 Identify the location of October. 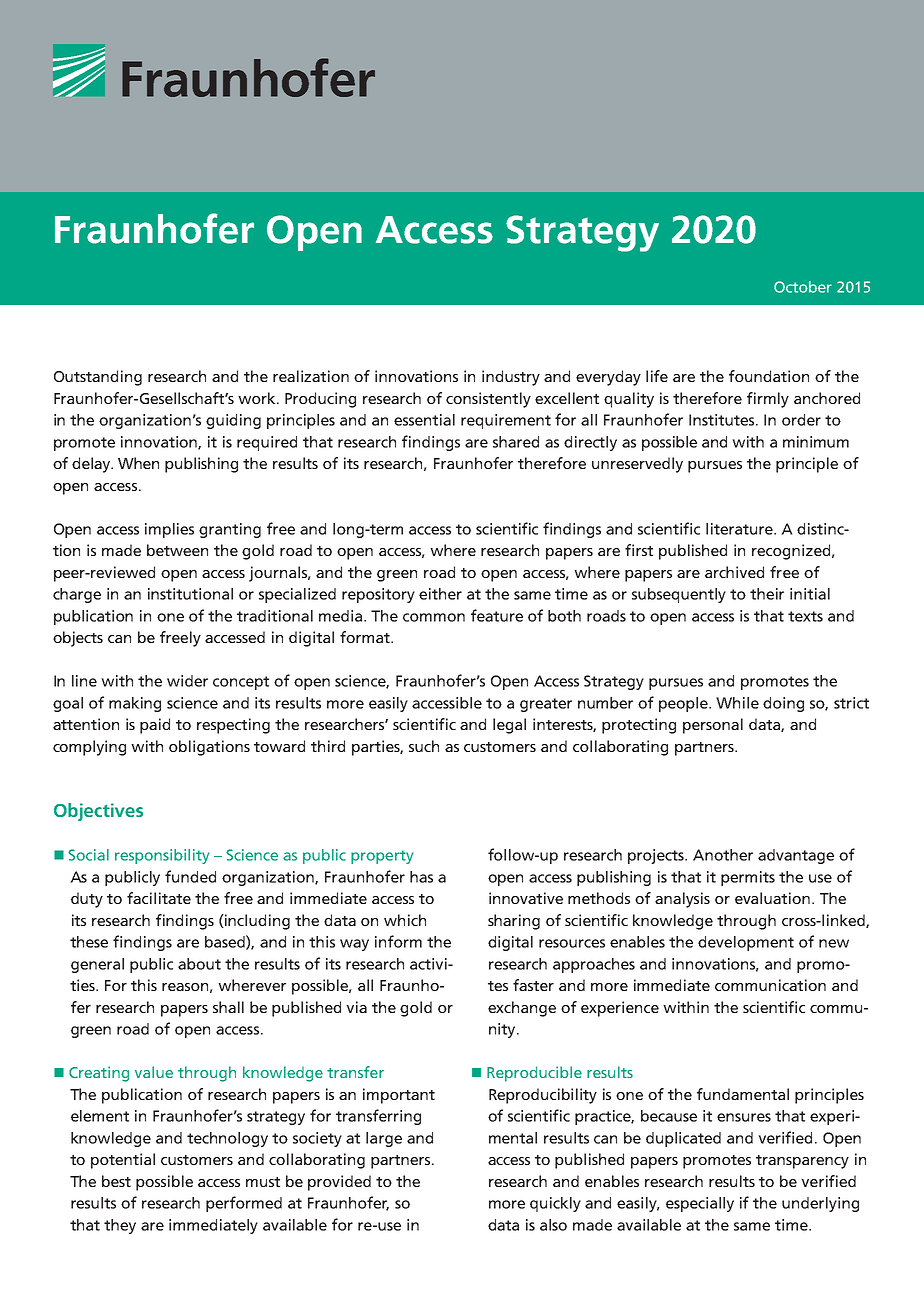
(803, 287).
